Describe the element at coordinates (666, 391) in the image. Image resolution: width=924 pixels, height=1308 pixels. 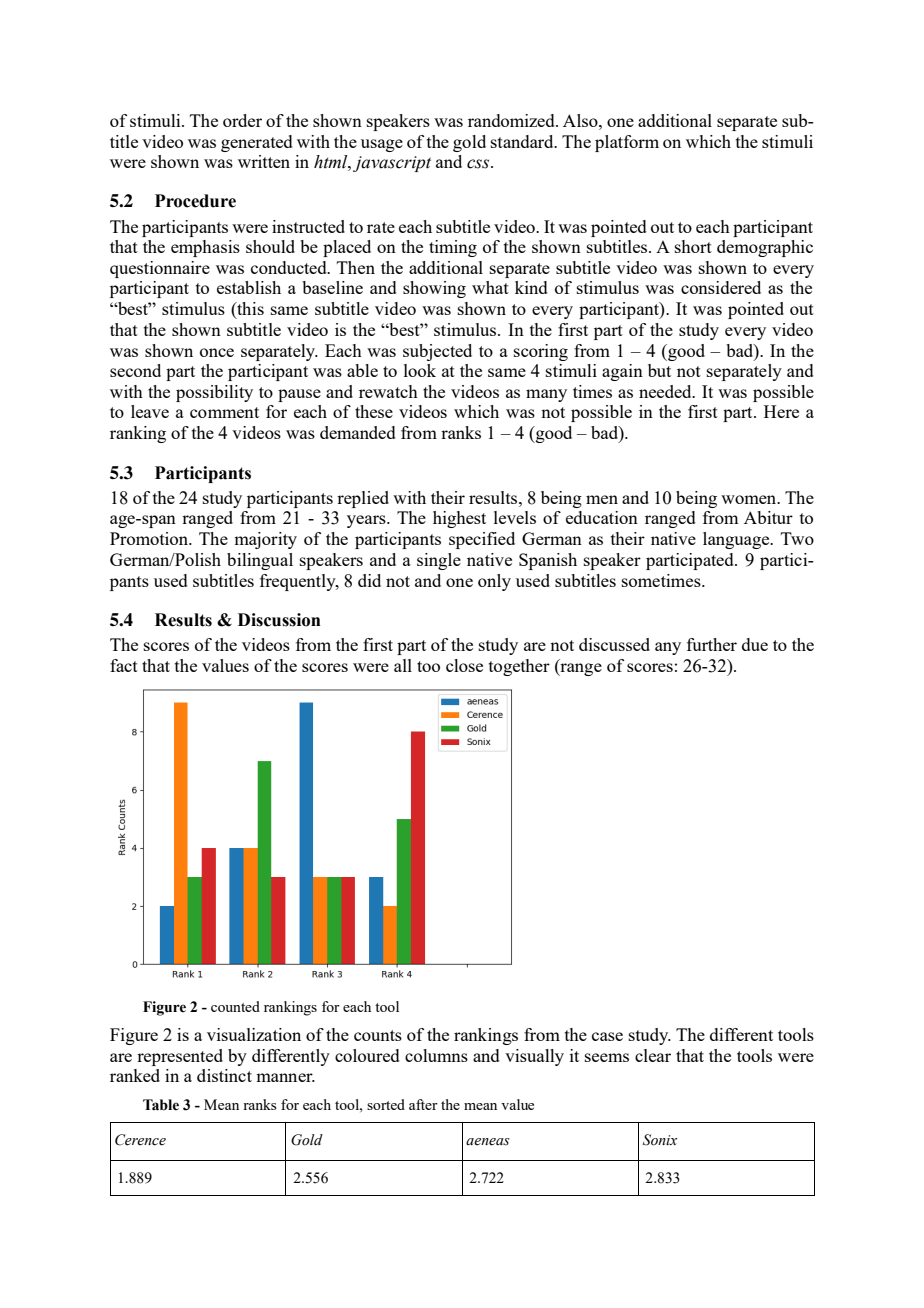
I see `needed` at that location.
